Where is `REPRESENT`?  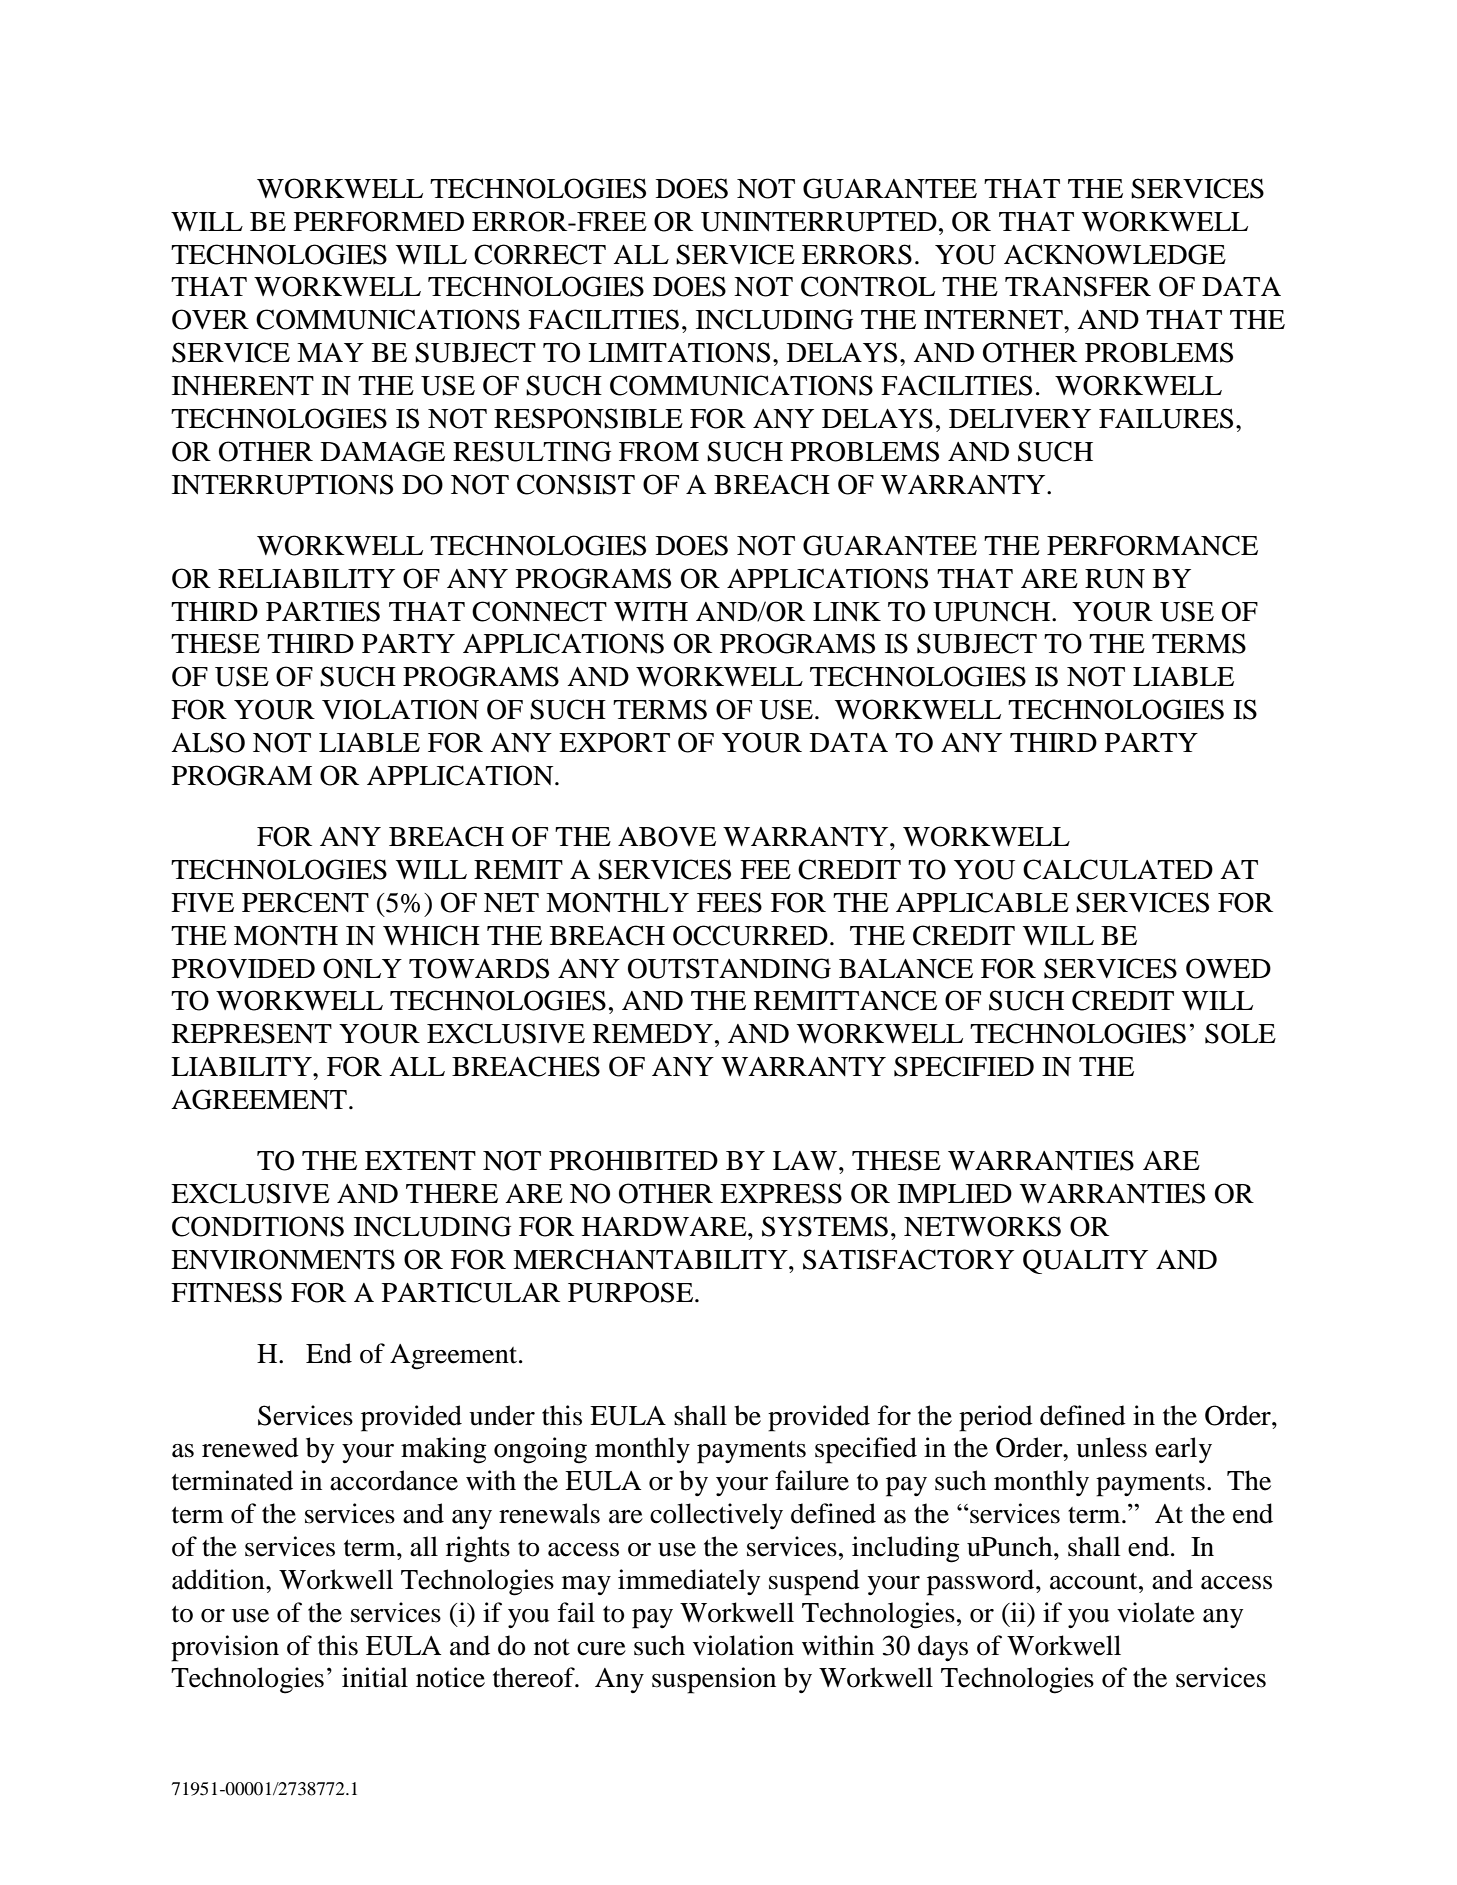 REPRESENT is located at coordinates (252, 1033).
